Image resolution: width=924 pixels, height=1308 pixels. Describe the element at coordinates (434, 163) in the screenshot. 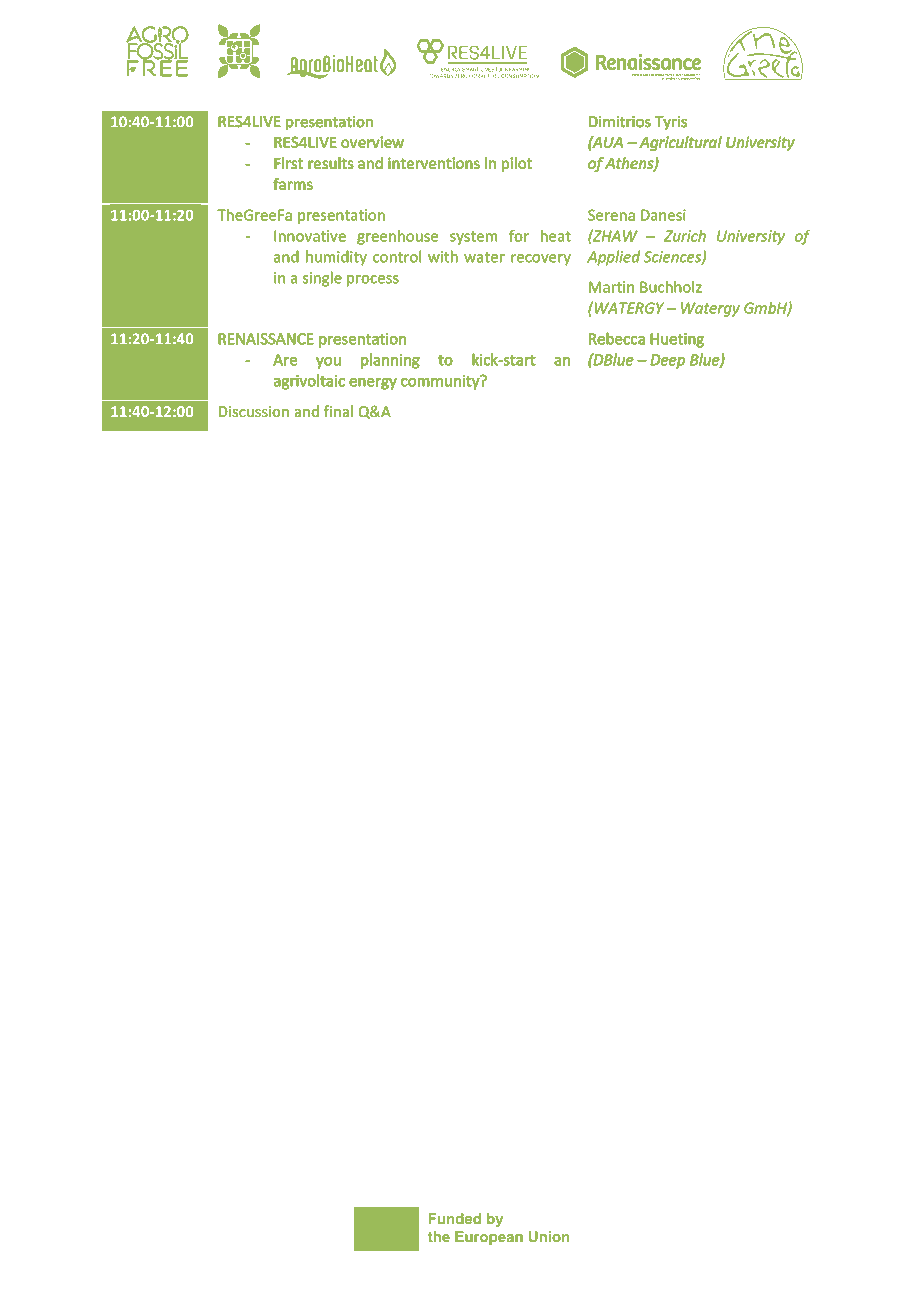

I see `interventions` at that location.
